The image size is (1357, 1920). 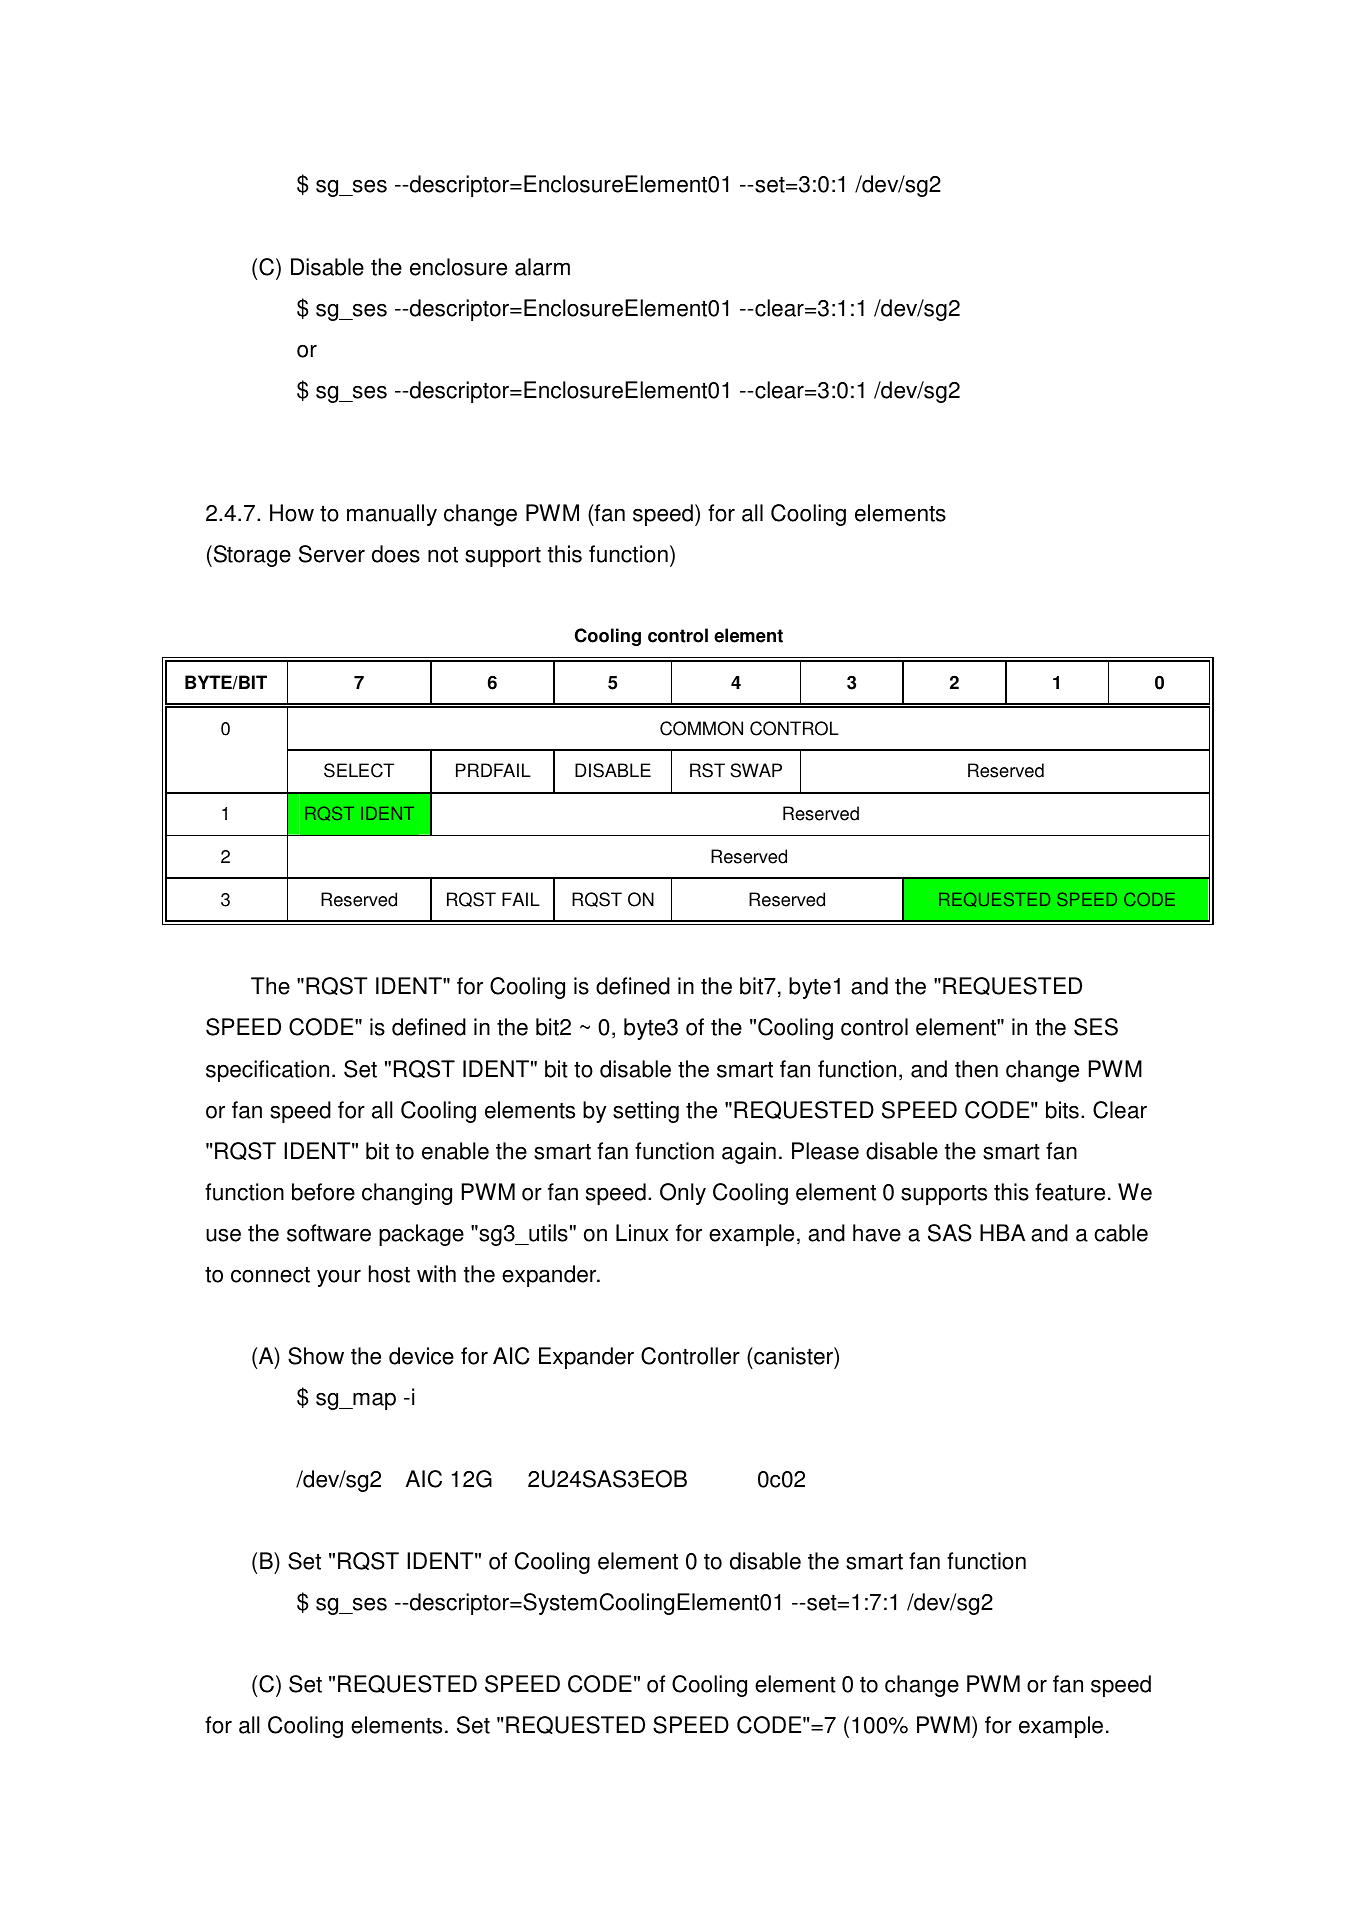 I want to click on SWAP, so click(x=756, y=770).
